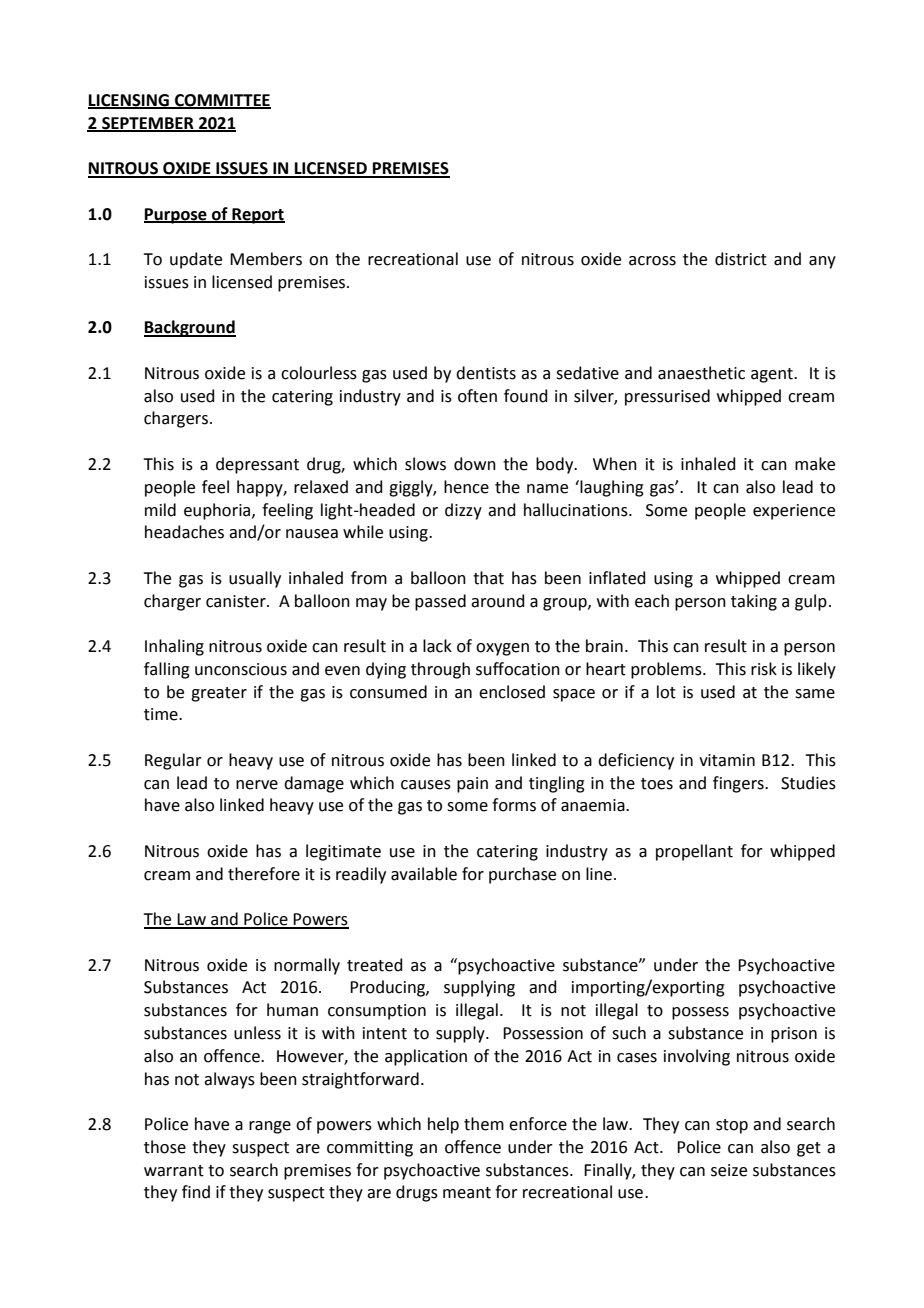 Image resolution: width=924 pixels, height=1308 pixels. Describe the element at coordinates (174, 1171) in the screenshot. I see `warrant` at that location.
